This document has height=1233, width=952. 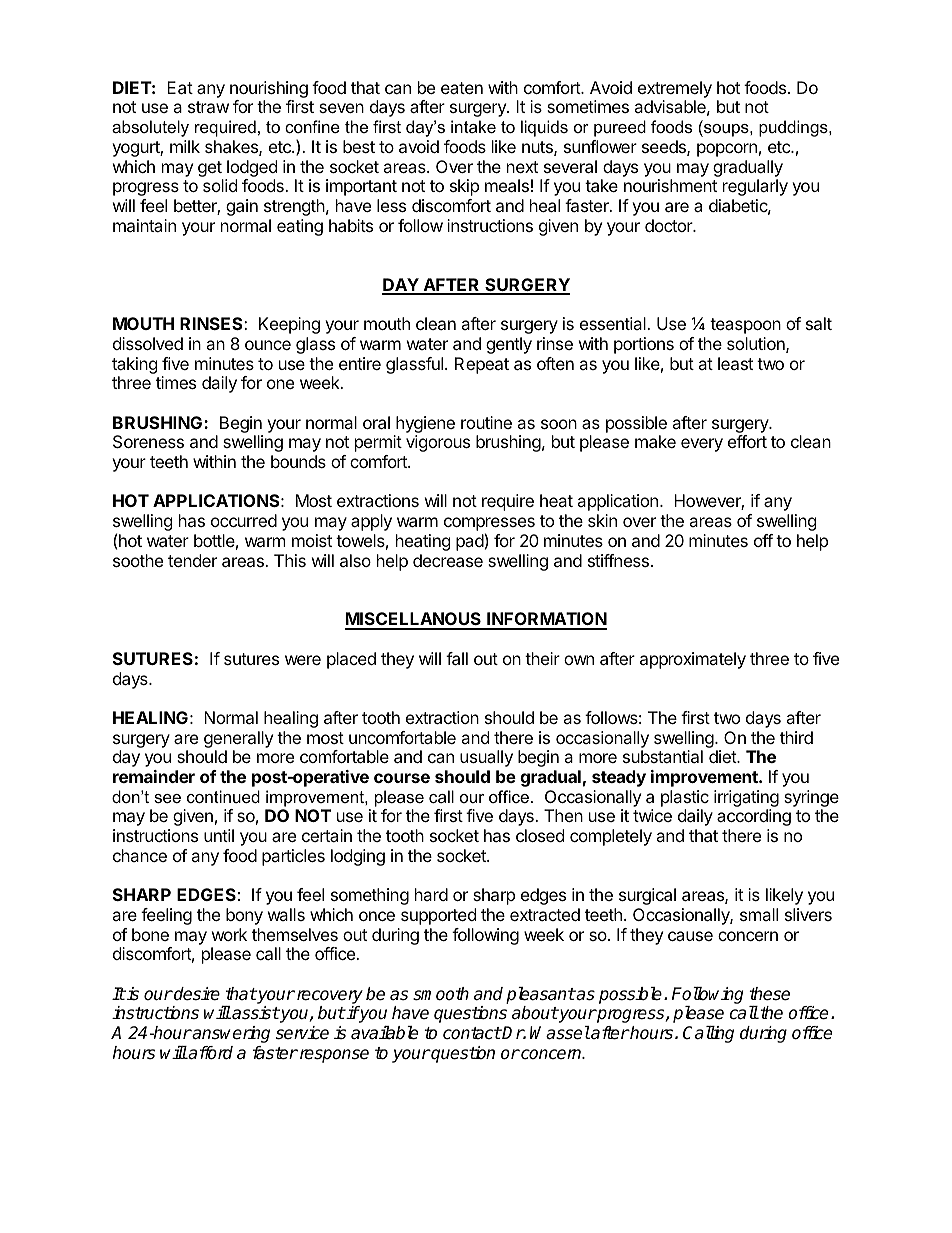 What do you see at coordinates (486, 422) in the document?
I see `routine` at bounding box center [486, 422].
